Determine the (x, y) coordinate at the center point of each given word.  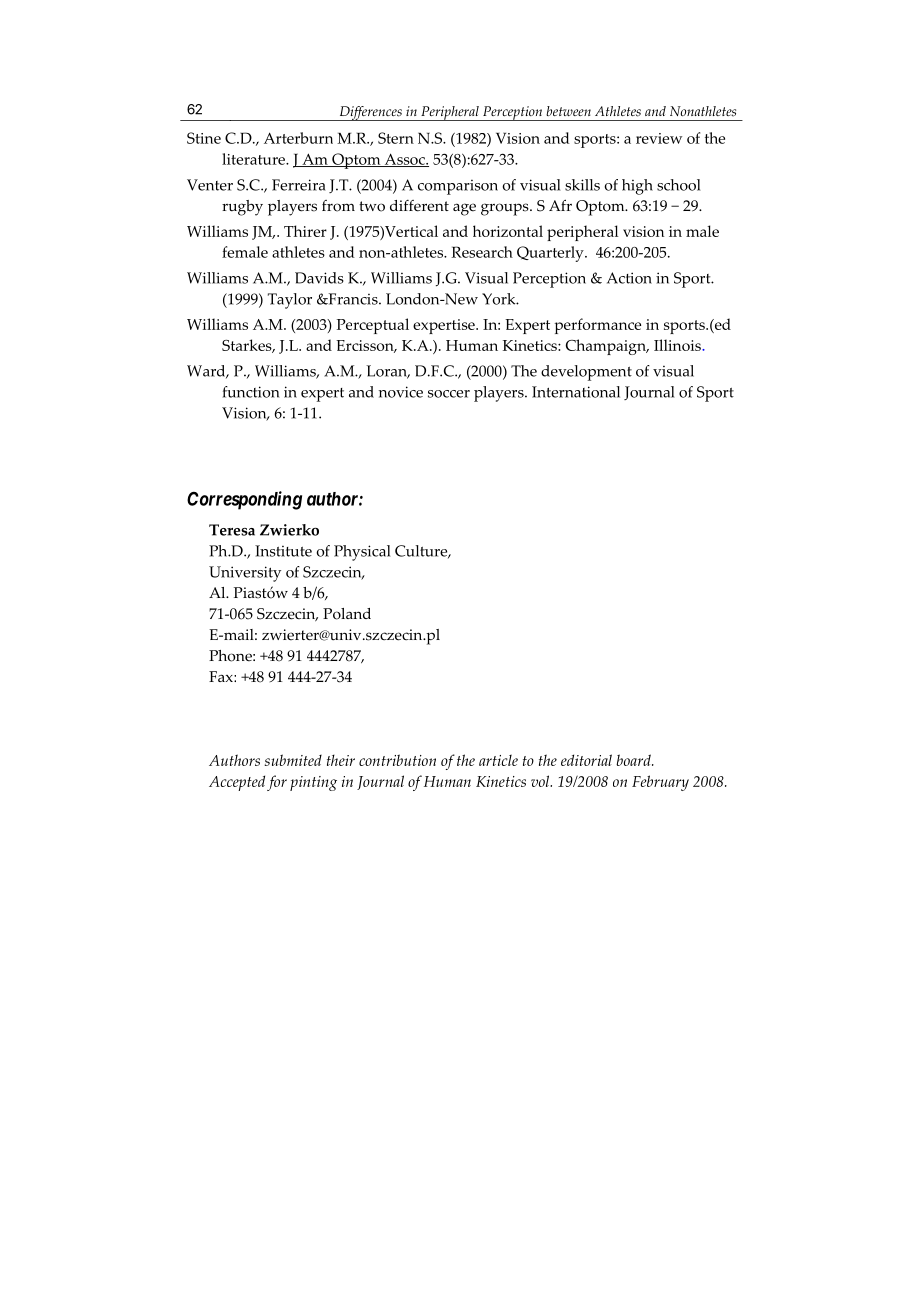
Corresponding (244, 500)
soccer (449, 394)
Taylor (290, 301)
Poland (347, 614)
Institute (283, 551)
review (659, 138)
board (634, 760)
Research (482, 252)
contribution (397, 760)
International (576, 392)
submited (293, 760)
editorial (586, 760)
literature (255, 159)
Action (629, 278)
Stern (396, 138)
